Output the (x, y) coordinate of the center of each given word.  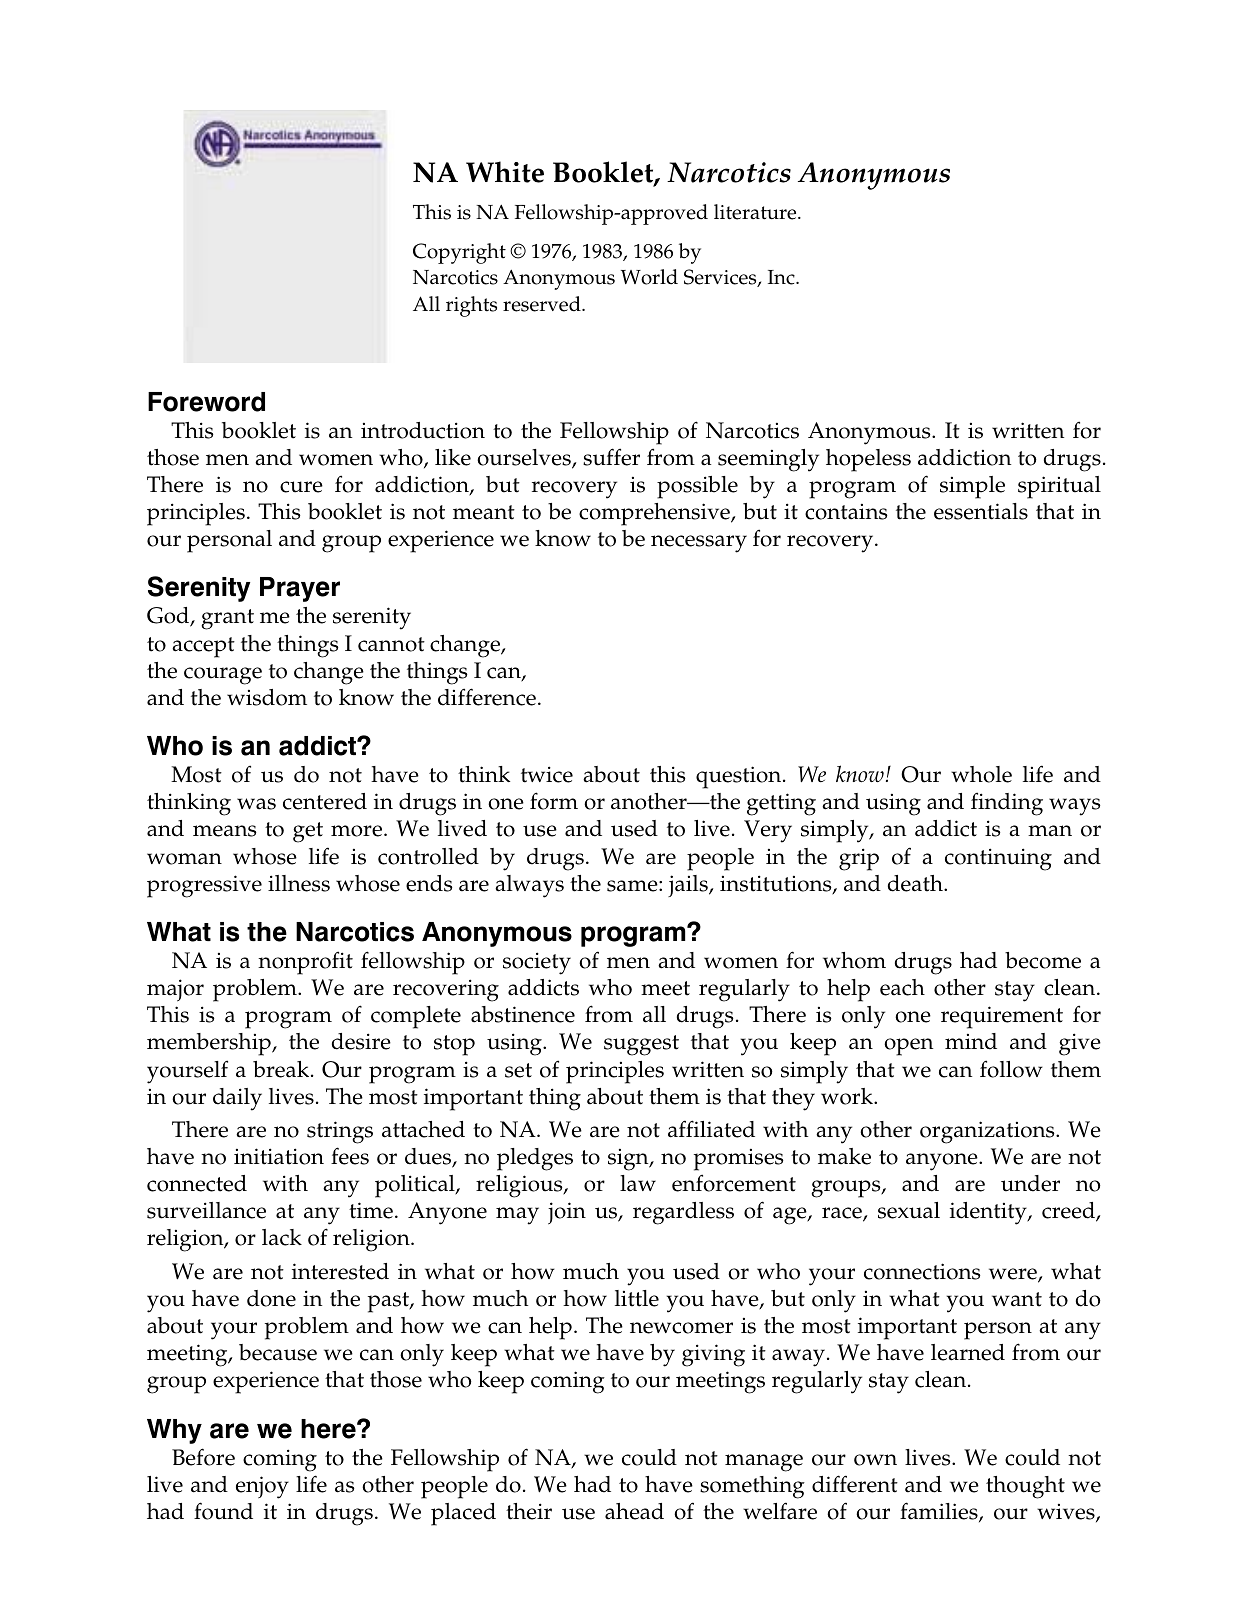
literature (756, 212)
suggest (641, 1045)
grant (227, 619)
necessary (699, 544)
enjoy (262, 1487)
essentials (981, 511)
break (282, 1069)
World (649, 277)
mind (971, 1041)
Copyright (459, 253)
